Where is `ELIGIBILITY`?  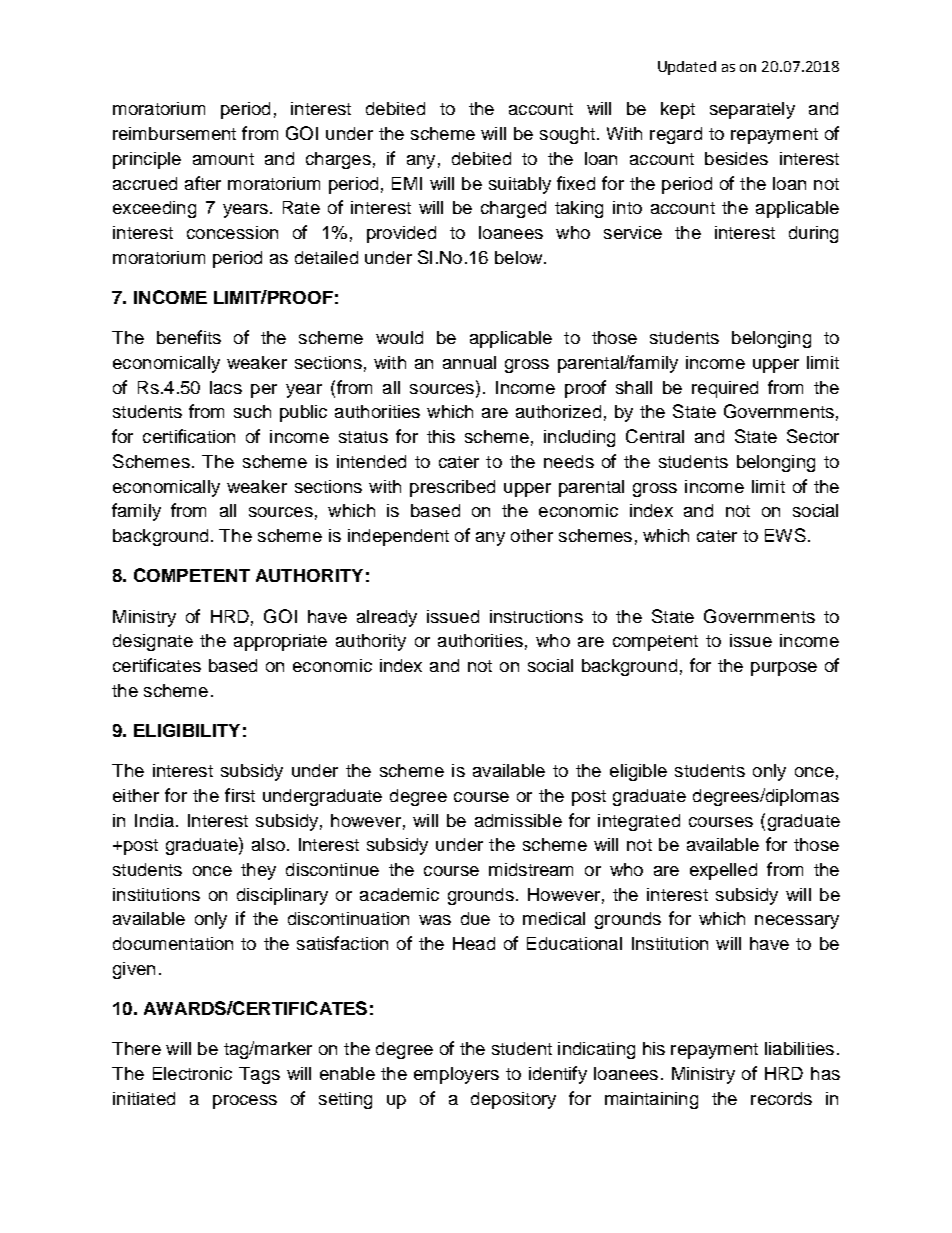
ELIGIBILITY is located at coordinates (187, 730).
